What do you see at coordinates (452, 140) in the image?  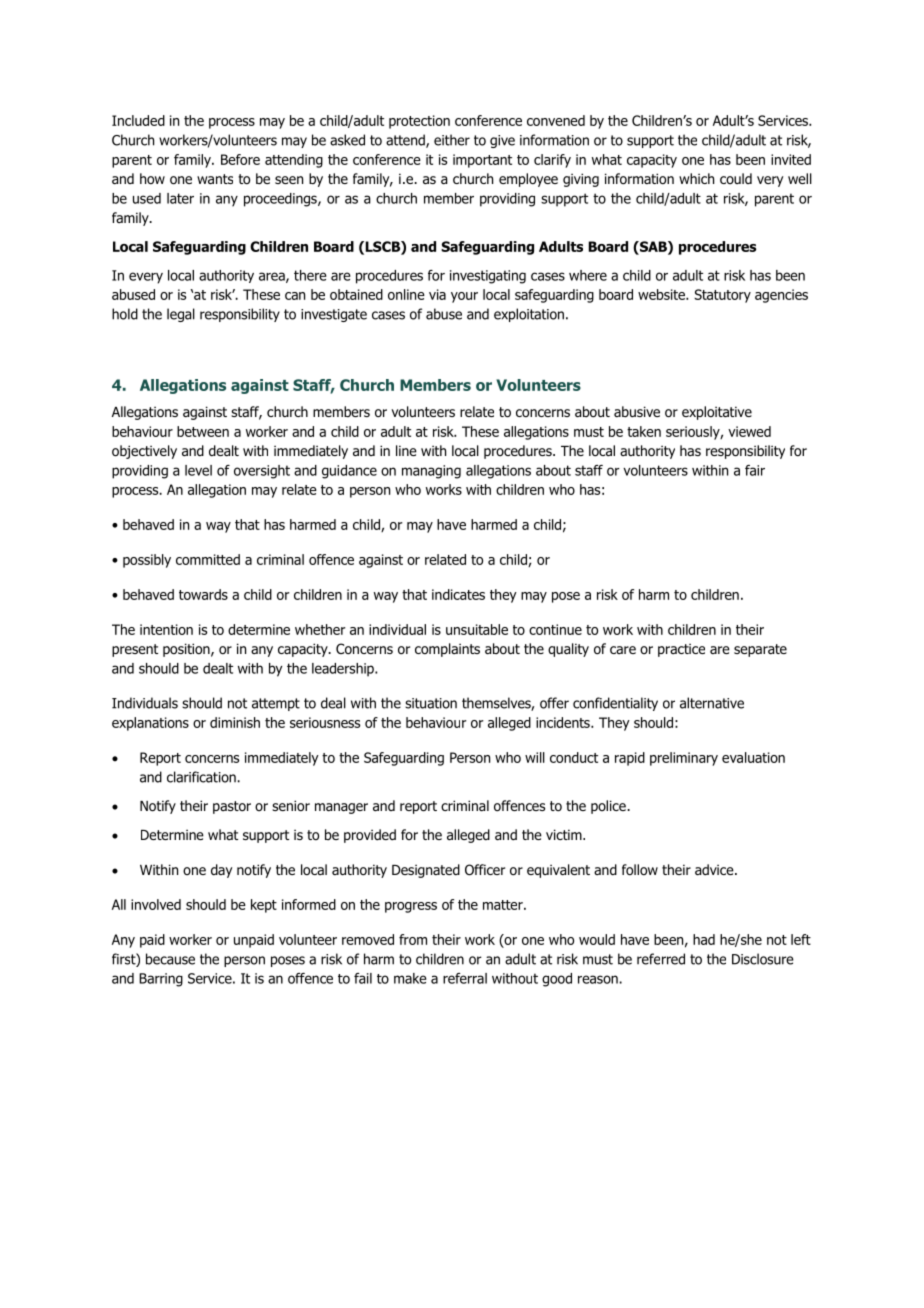 I see `either` at bounding box center [452, 140].
